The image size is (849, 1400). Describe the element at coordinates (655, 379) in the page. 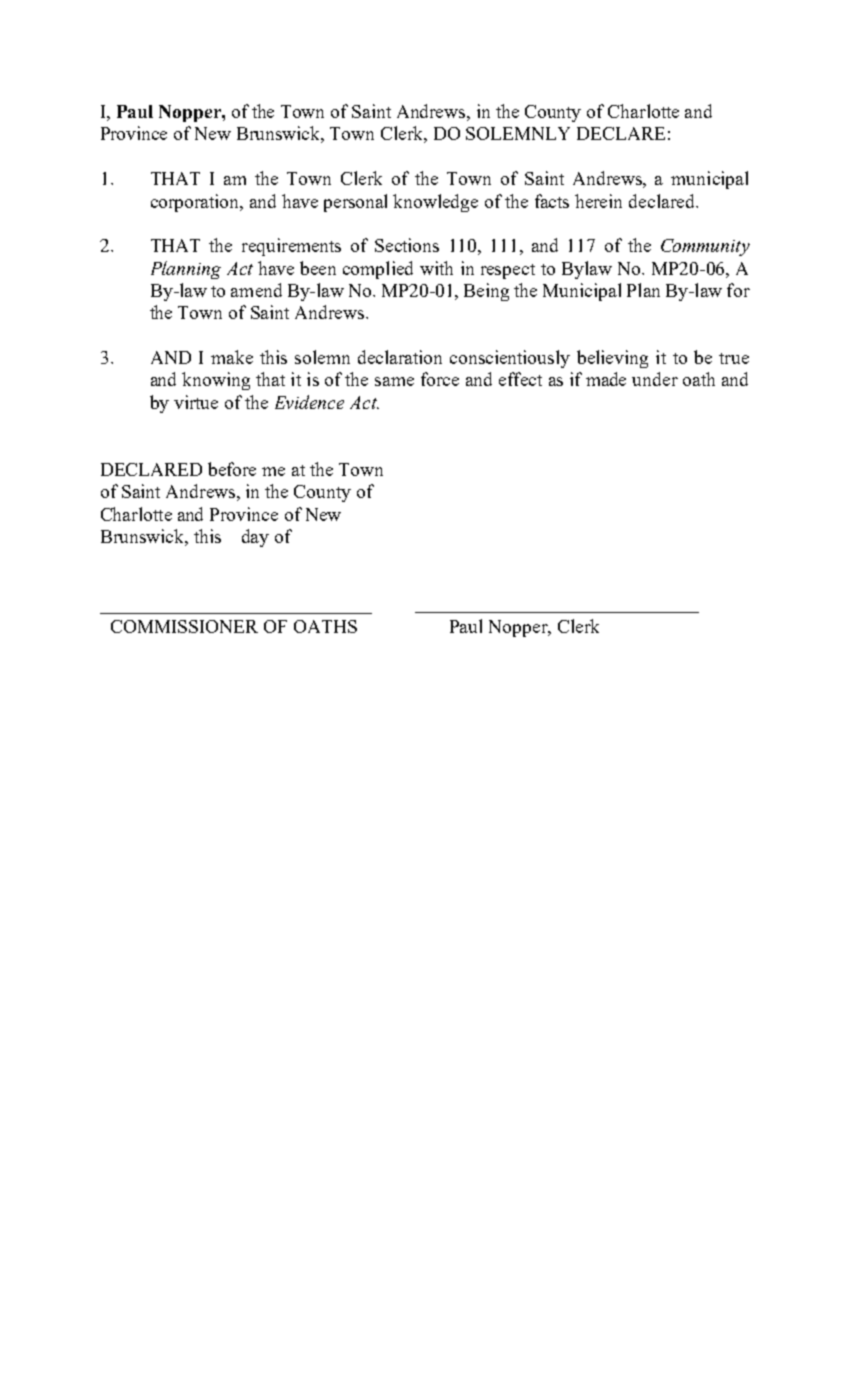

I see `under` at that location.
